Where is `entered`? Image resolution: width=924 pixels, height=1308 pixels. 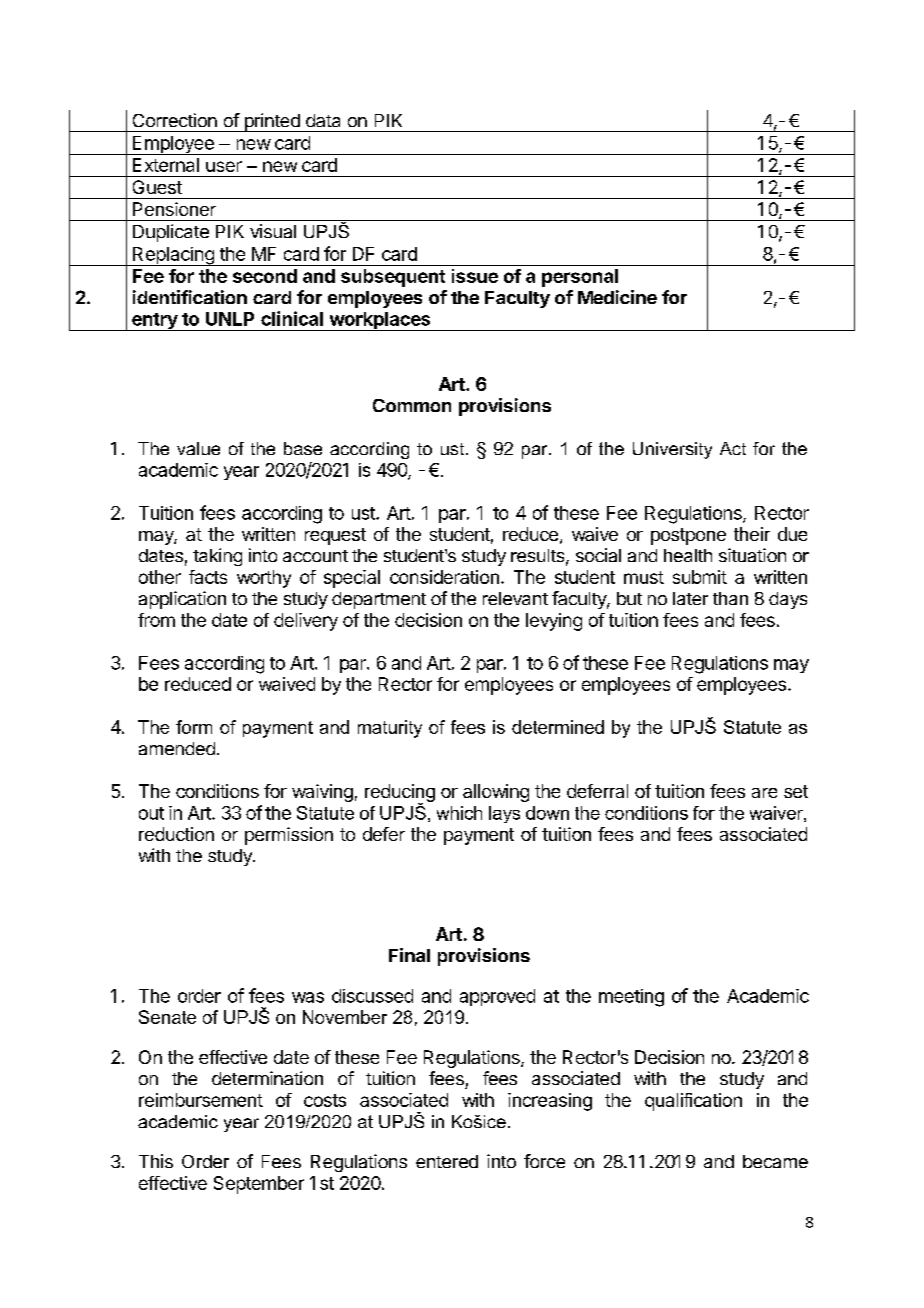 entered is located at coordinates (447, 1161).
